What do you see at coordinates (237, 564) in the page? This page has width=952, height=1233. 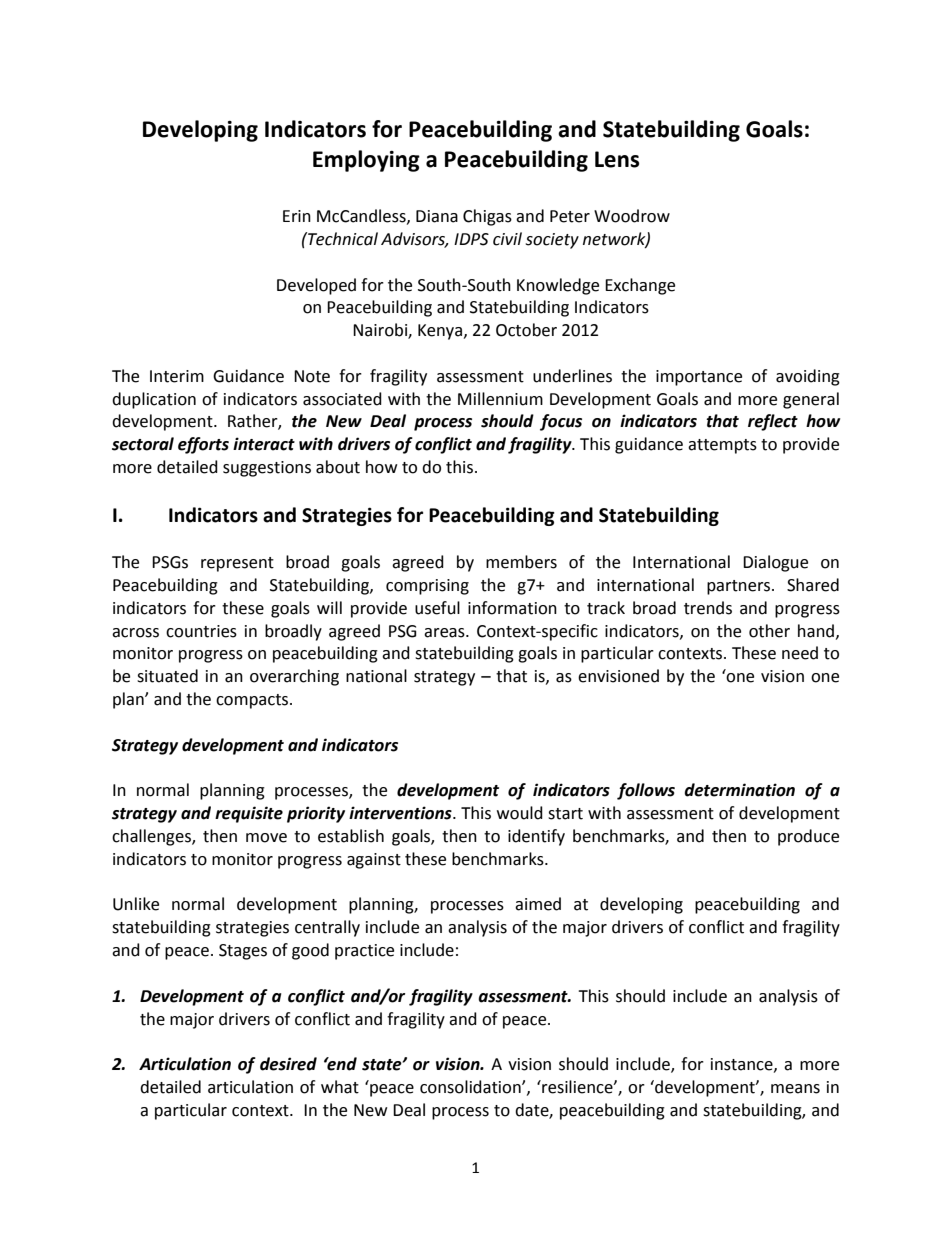 I see `represent` at bounding box center [237, 564].
